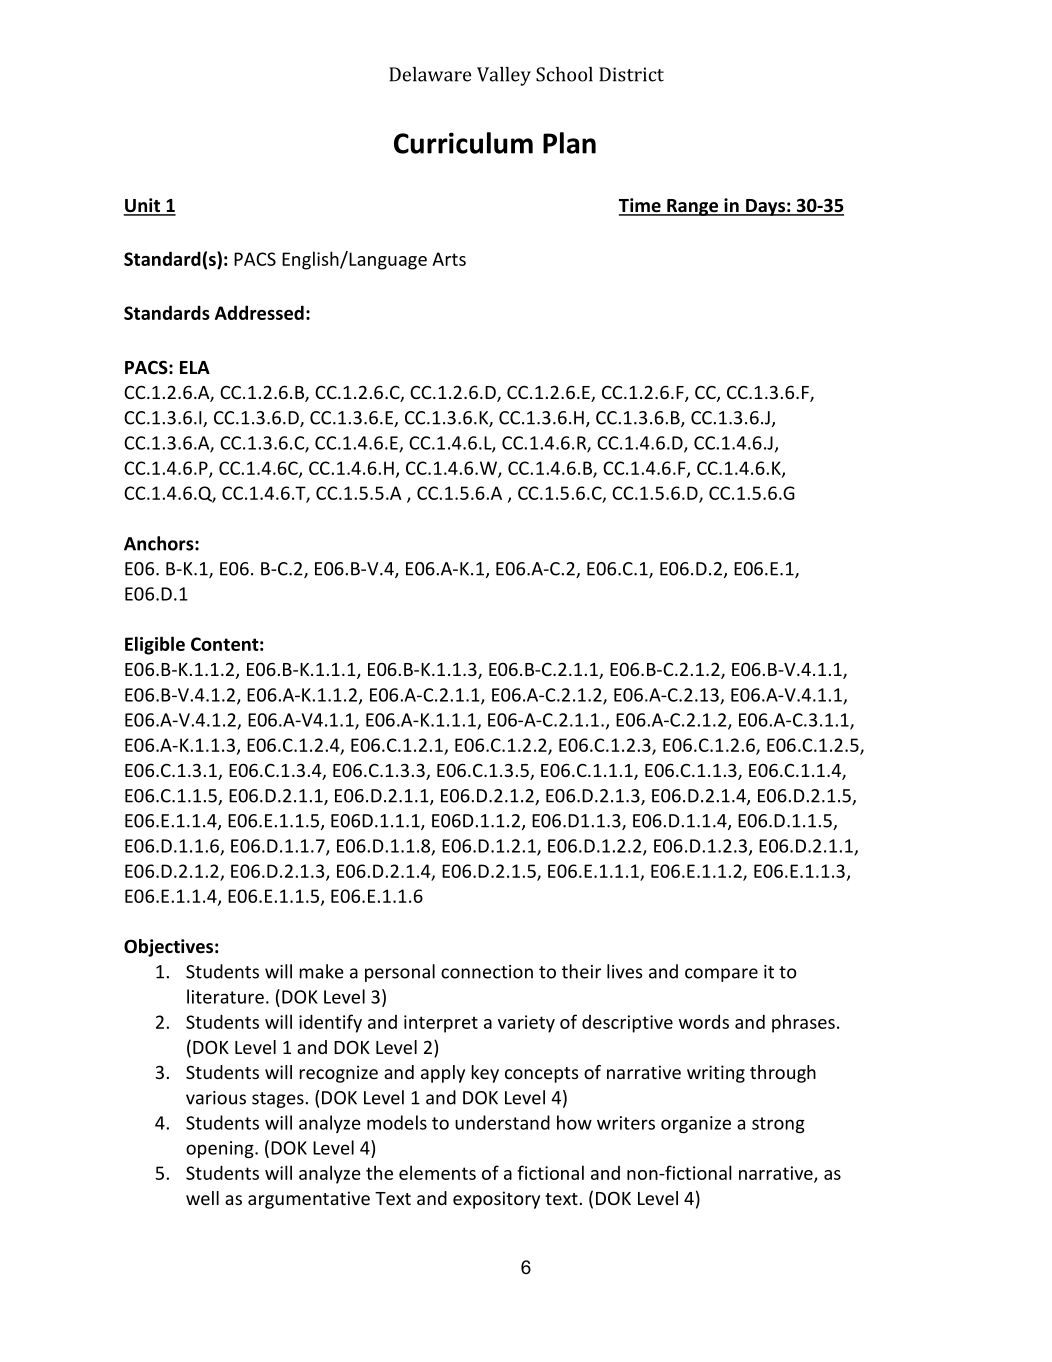 Image resolution: width=1052 pixels, height=1362 pixels. Describe the element at coordinates (463, 143) in the image. I see `Curriculum` at that location.
